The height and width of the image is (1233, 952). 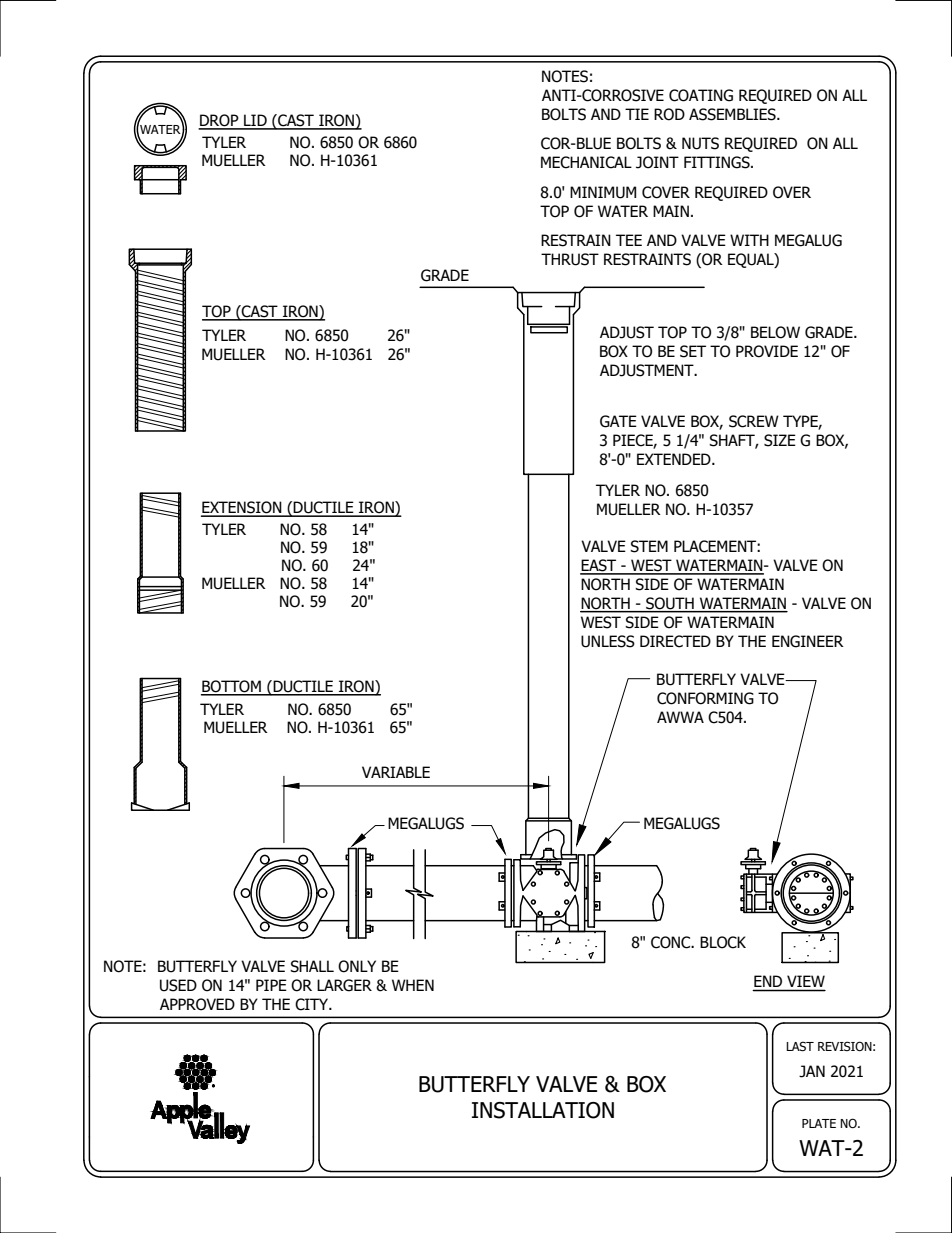 I want to click on MINIMUM, so click(x=603, y=192).
